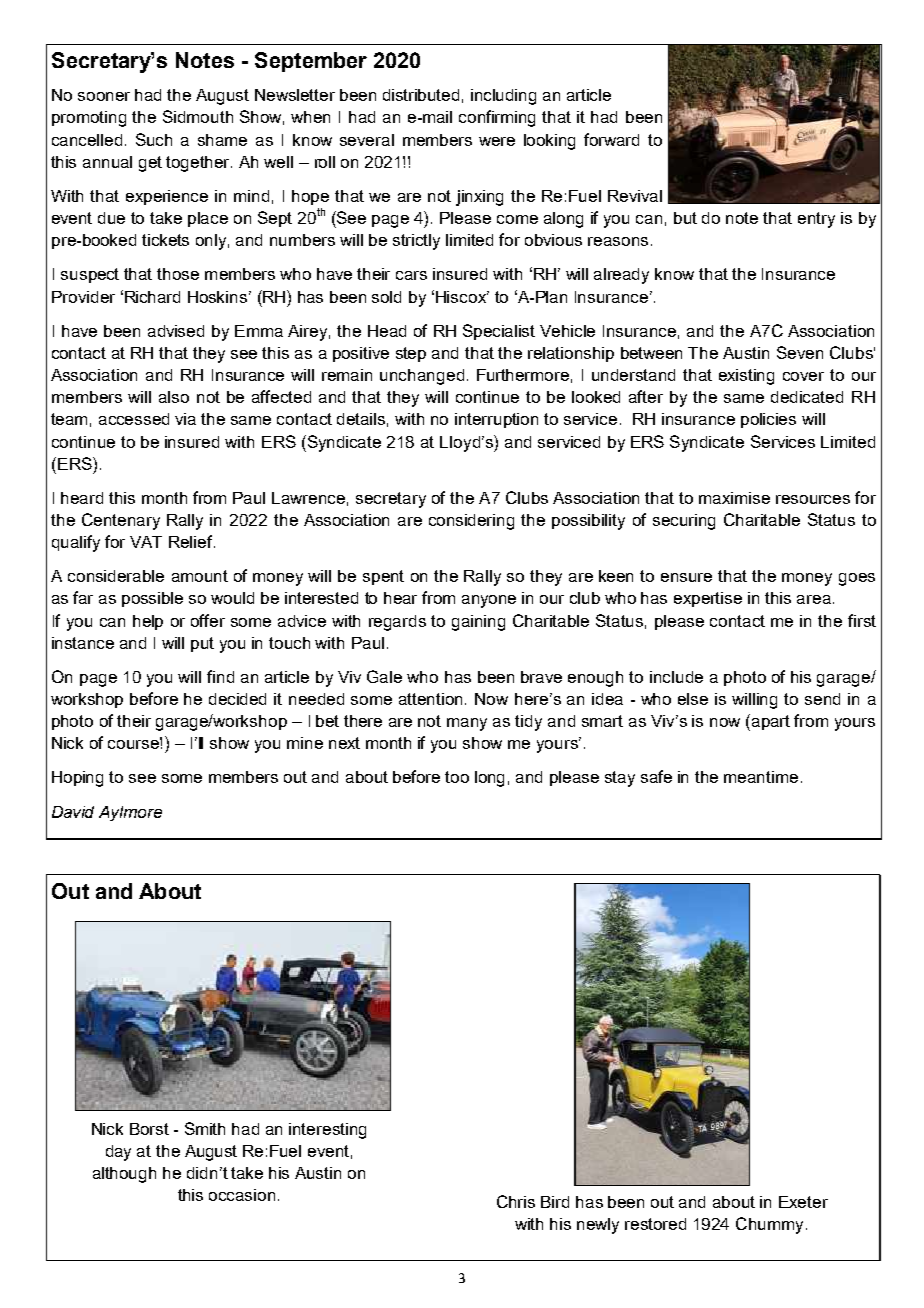 This screenshot has height=1308, width=924. I want to click on confirming, so click(497, 118).
